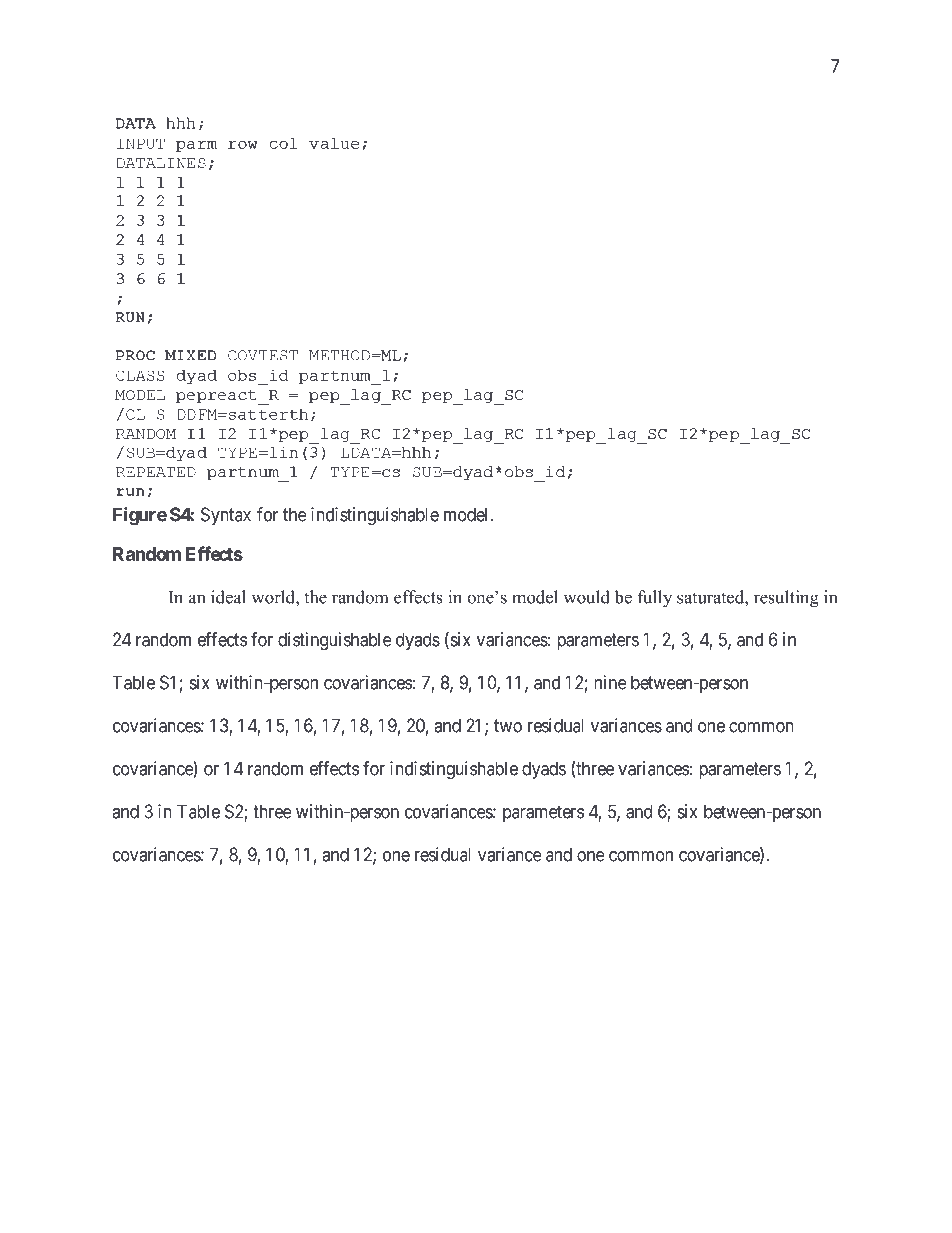 Image resolution: width=952 pixels, height=1233 pixels. Describe the element at coordinates (508, 726) in the page. I see `two` at that location.
